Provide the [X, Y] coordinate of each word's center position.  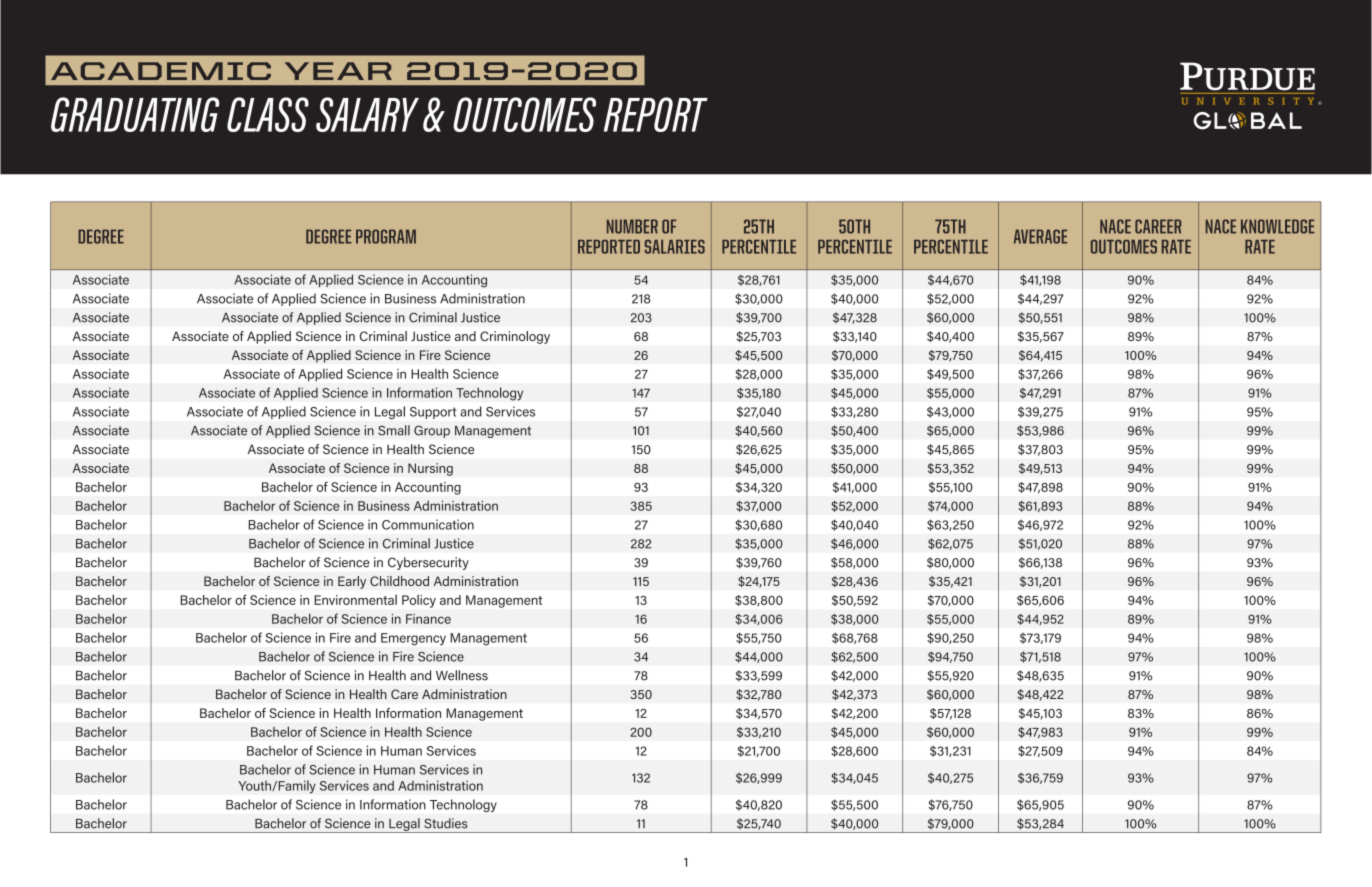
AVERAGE [1040, 236]
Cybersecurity [428, 563]
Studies [446, 823]
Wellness [462, 675]
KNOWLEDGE [1278, 226]
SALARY [367, 114]
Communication [428, 524]
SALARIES [675, 247]
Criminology [515, 337]
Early [352, 582]
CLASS [268, 114]
